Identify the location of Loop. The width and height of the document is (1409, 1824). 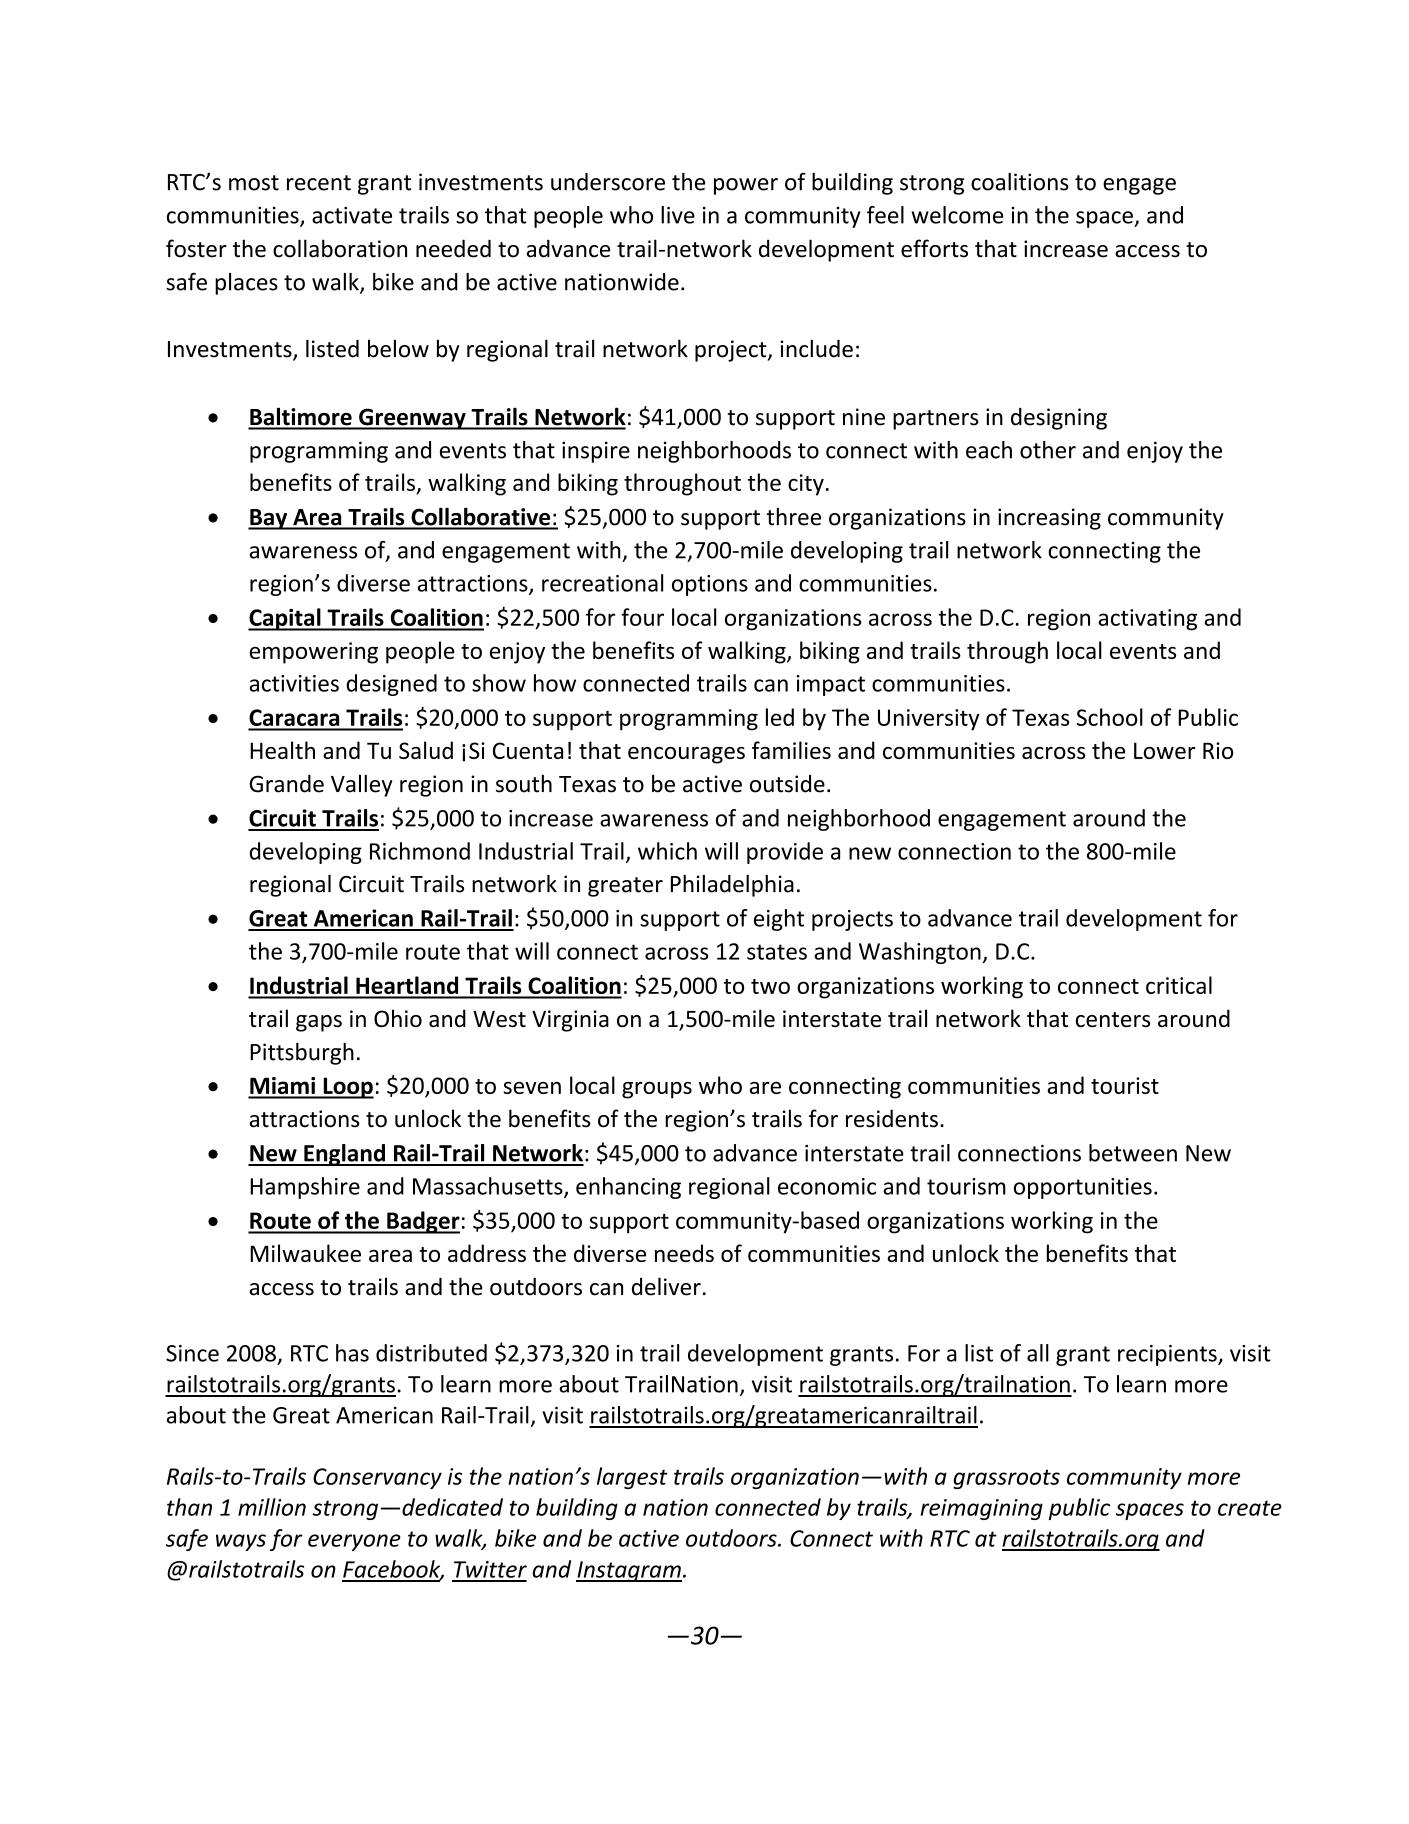
(347, 1088).
